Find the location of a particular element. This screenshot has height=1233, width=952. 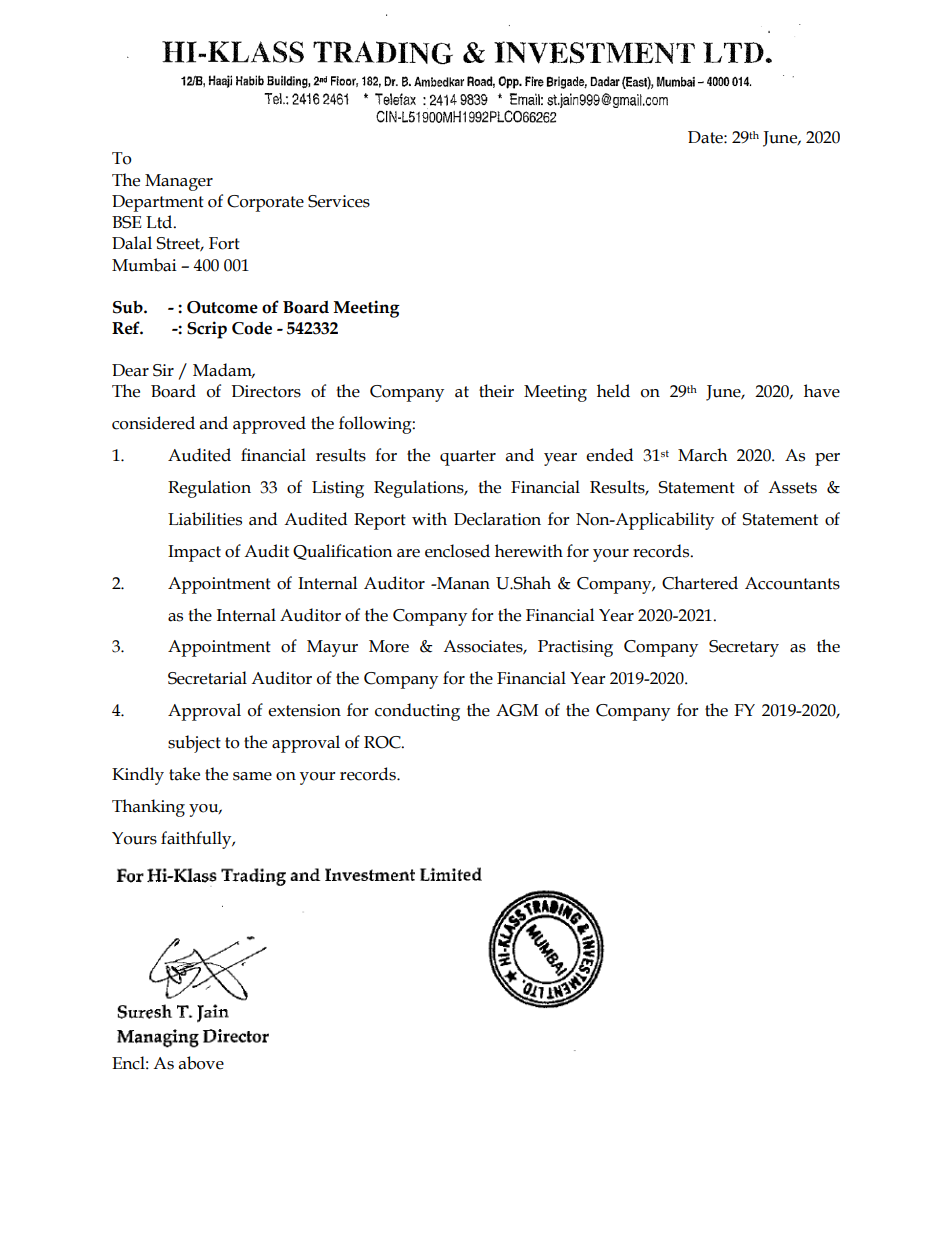

subject is located at coordinates (194, 744).
